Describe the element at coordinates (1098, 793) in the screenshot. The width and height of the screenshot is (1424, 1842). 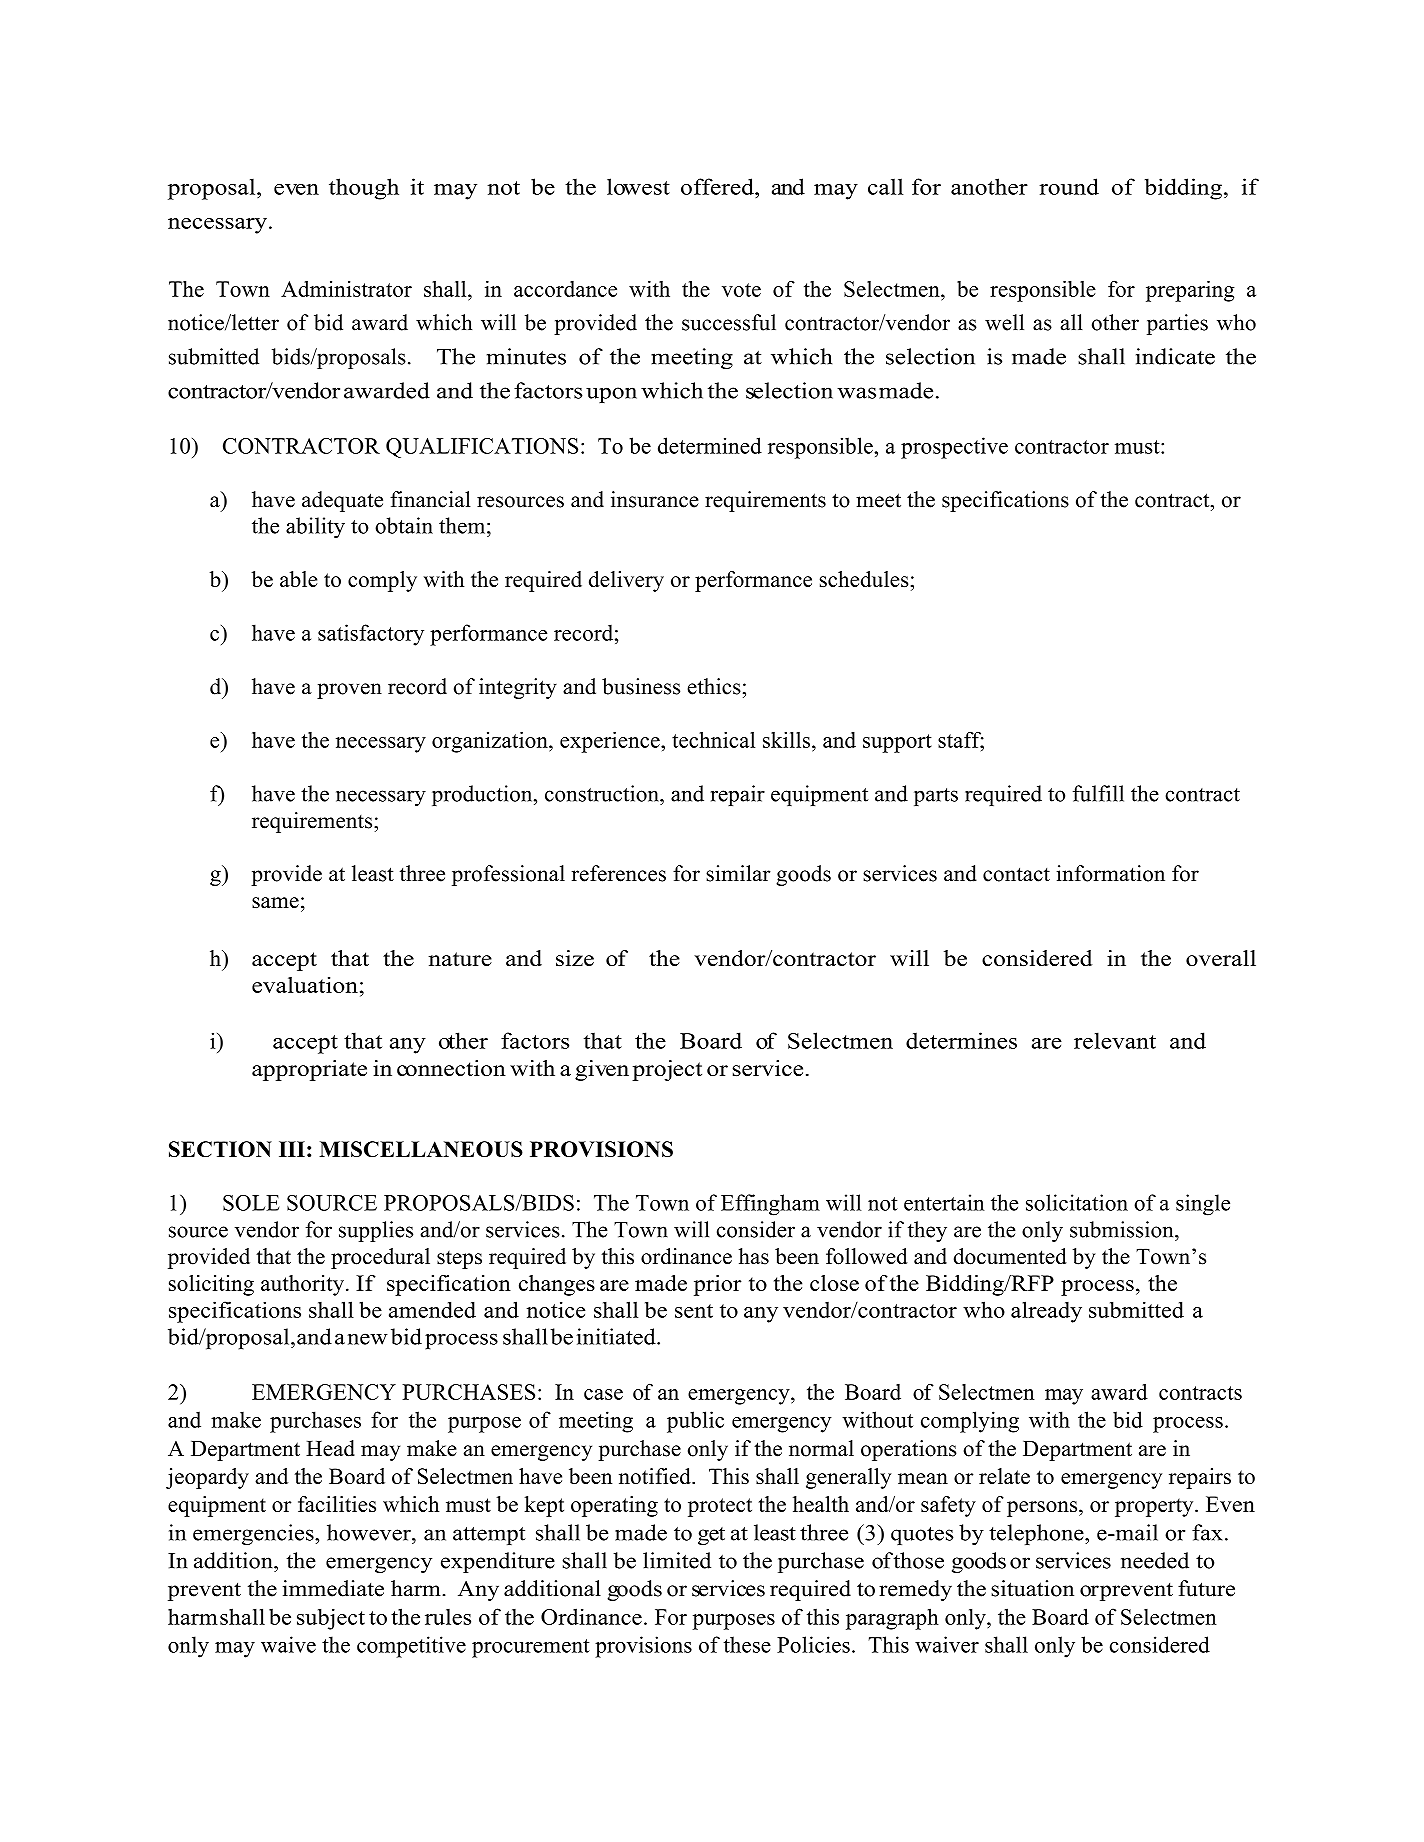
I see `fulfill` at that location.
